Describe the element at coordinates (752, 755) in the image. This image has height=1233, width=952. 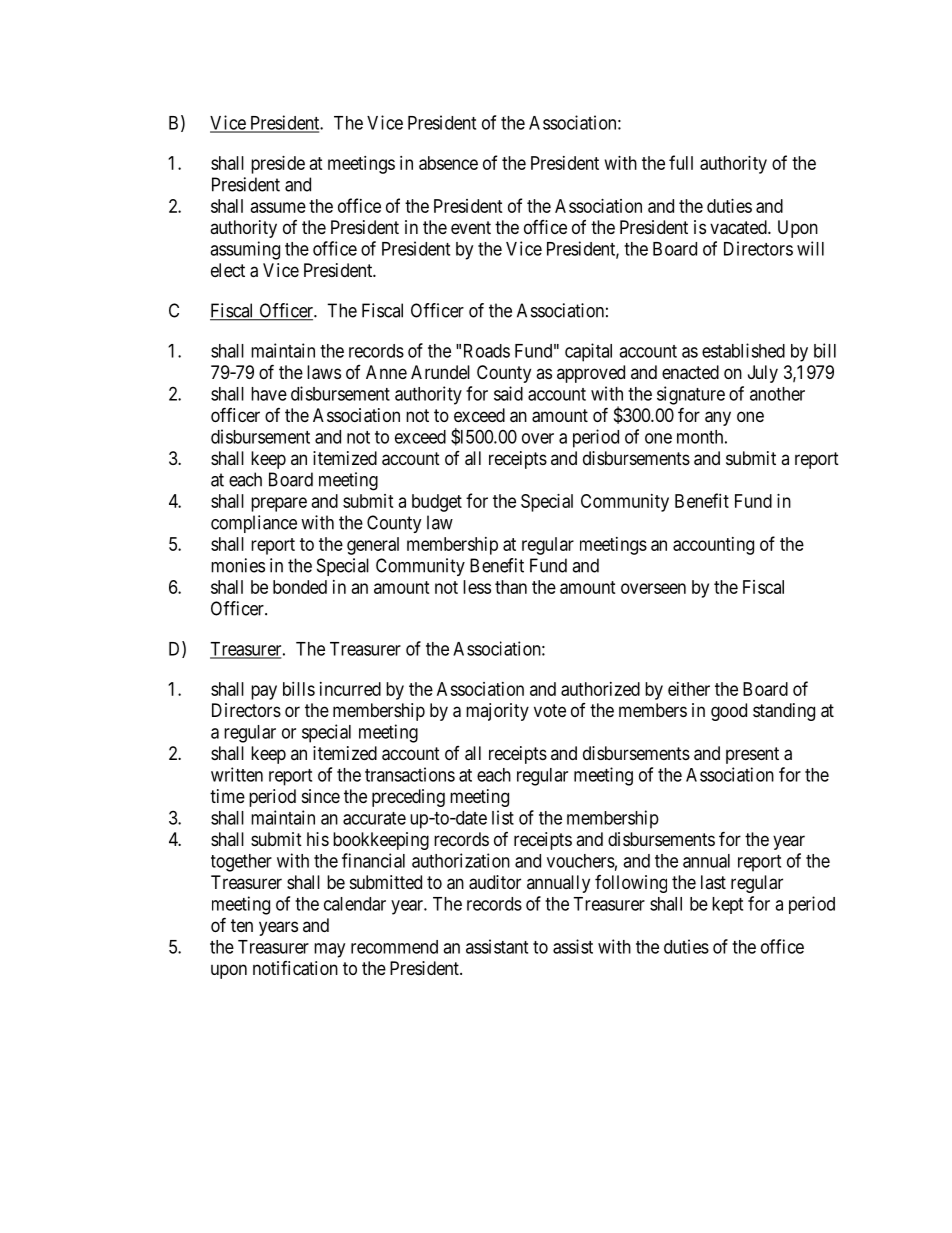
I see `present` at that location.
